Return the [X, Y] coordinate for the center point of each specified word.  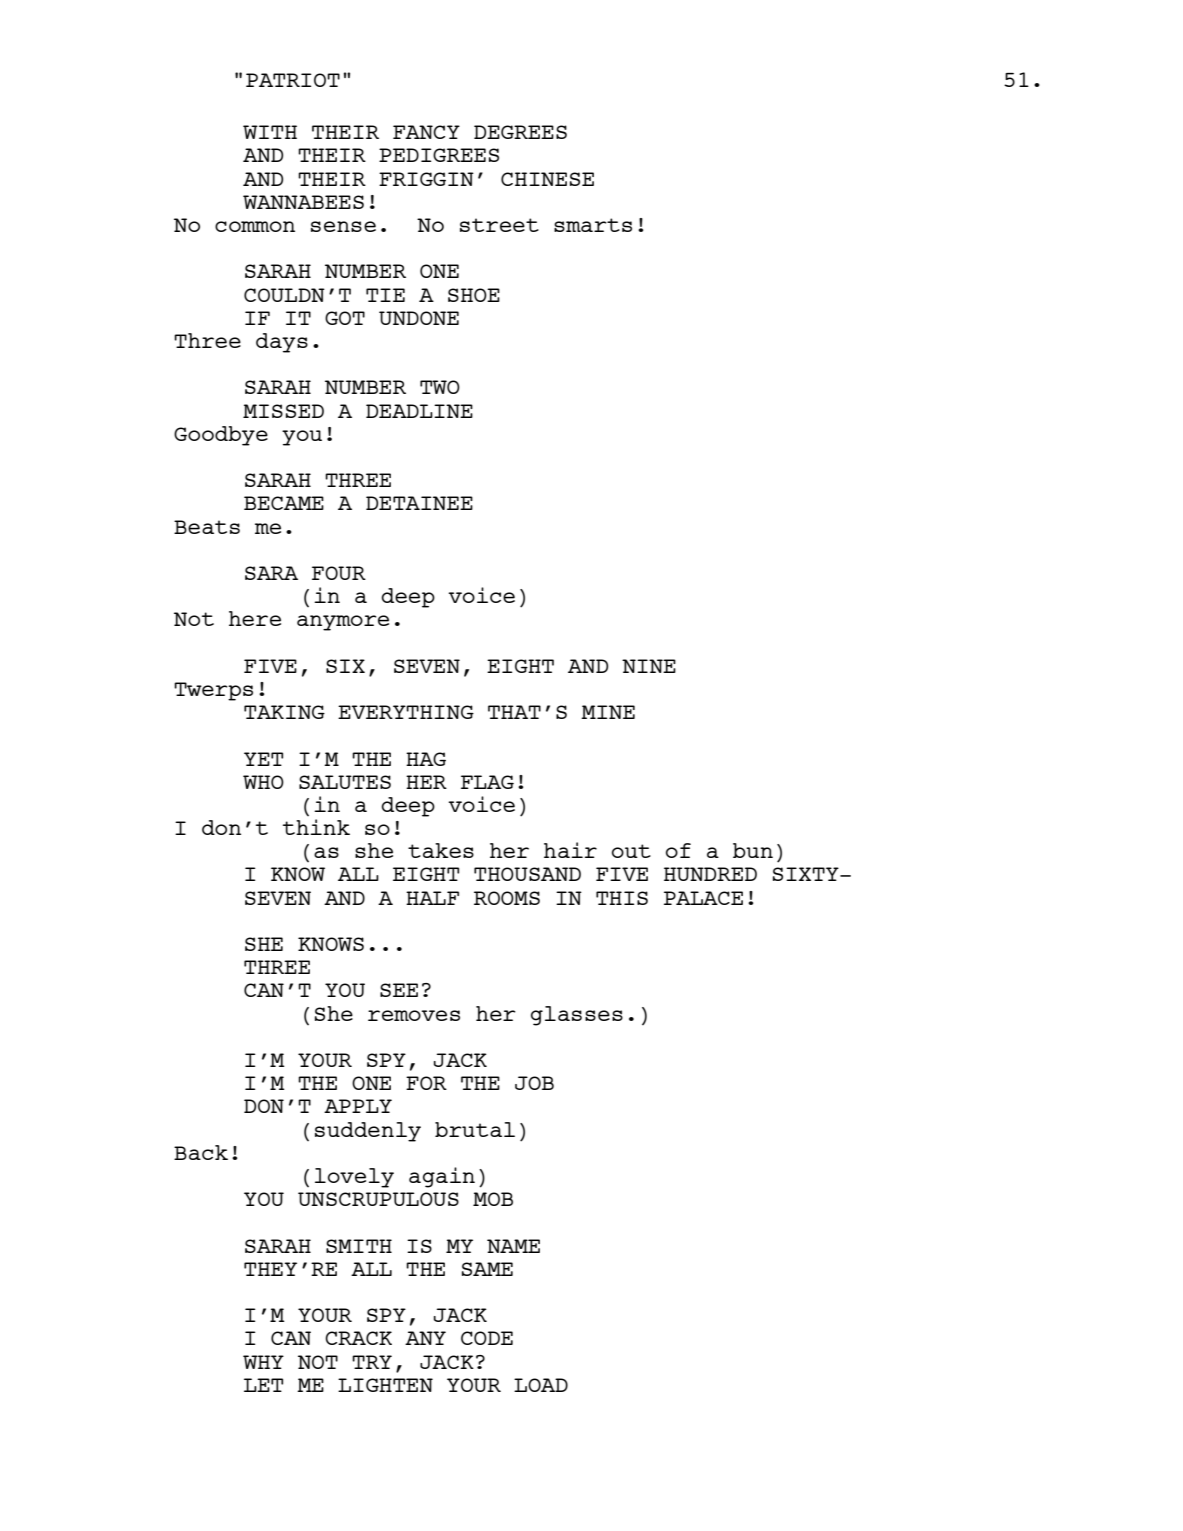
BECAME [284, 503]
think [316, 827]
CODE [487, 1338]
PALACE [703, 898]
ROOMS [507, 898]
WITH [270, 132]
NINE [649, 666]
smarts [593, 225]
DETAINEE [419, 503]
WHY [263, 1362]
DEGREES [520, 132]
